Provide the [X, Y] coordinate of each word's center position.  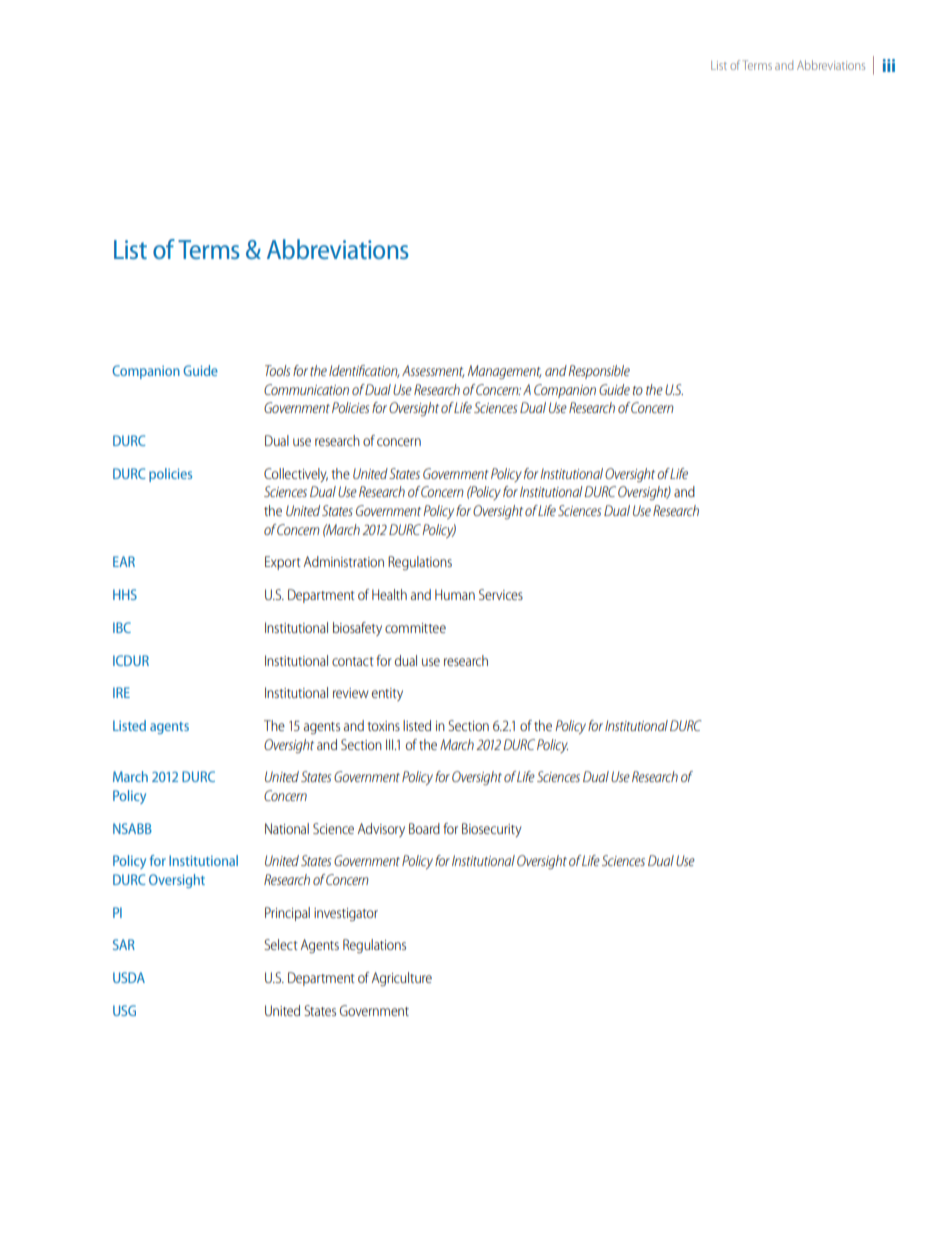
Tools [277, 370]
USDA [129, 977]
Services [501, 594]
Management [504, 372]
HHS [125, 594]
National [287, 828]
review [351, 693]
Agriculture [402, 979]
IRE [121, 692]
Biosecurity [491, 830]
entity [387, 694]
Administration [344, 561]
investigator [346, 914]
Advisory [381, 830]
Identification [364, 371]
